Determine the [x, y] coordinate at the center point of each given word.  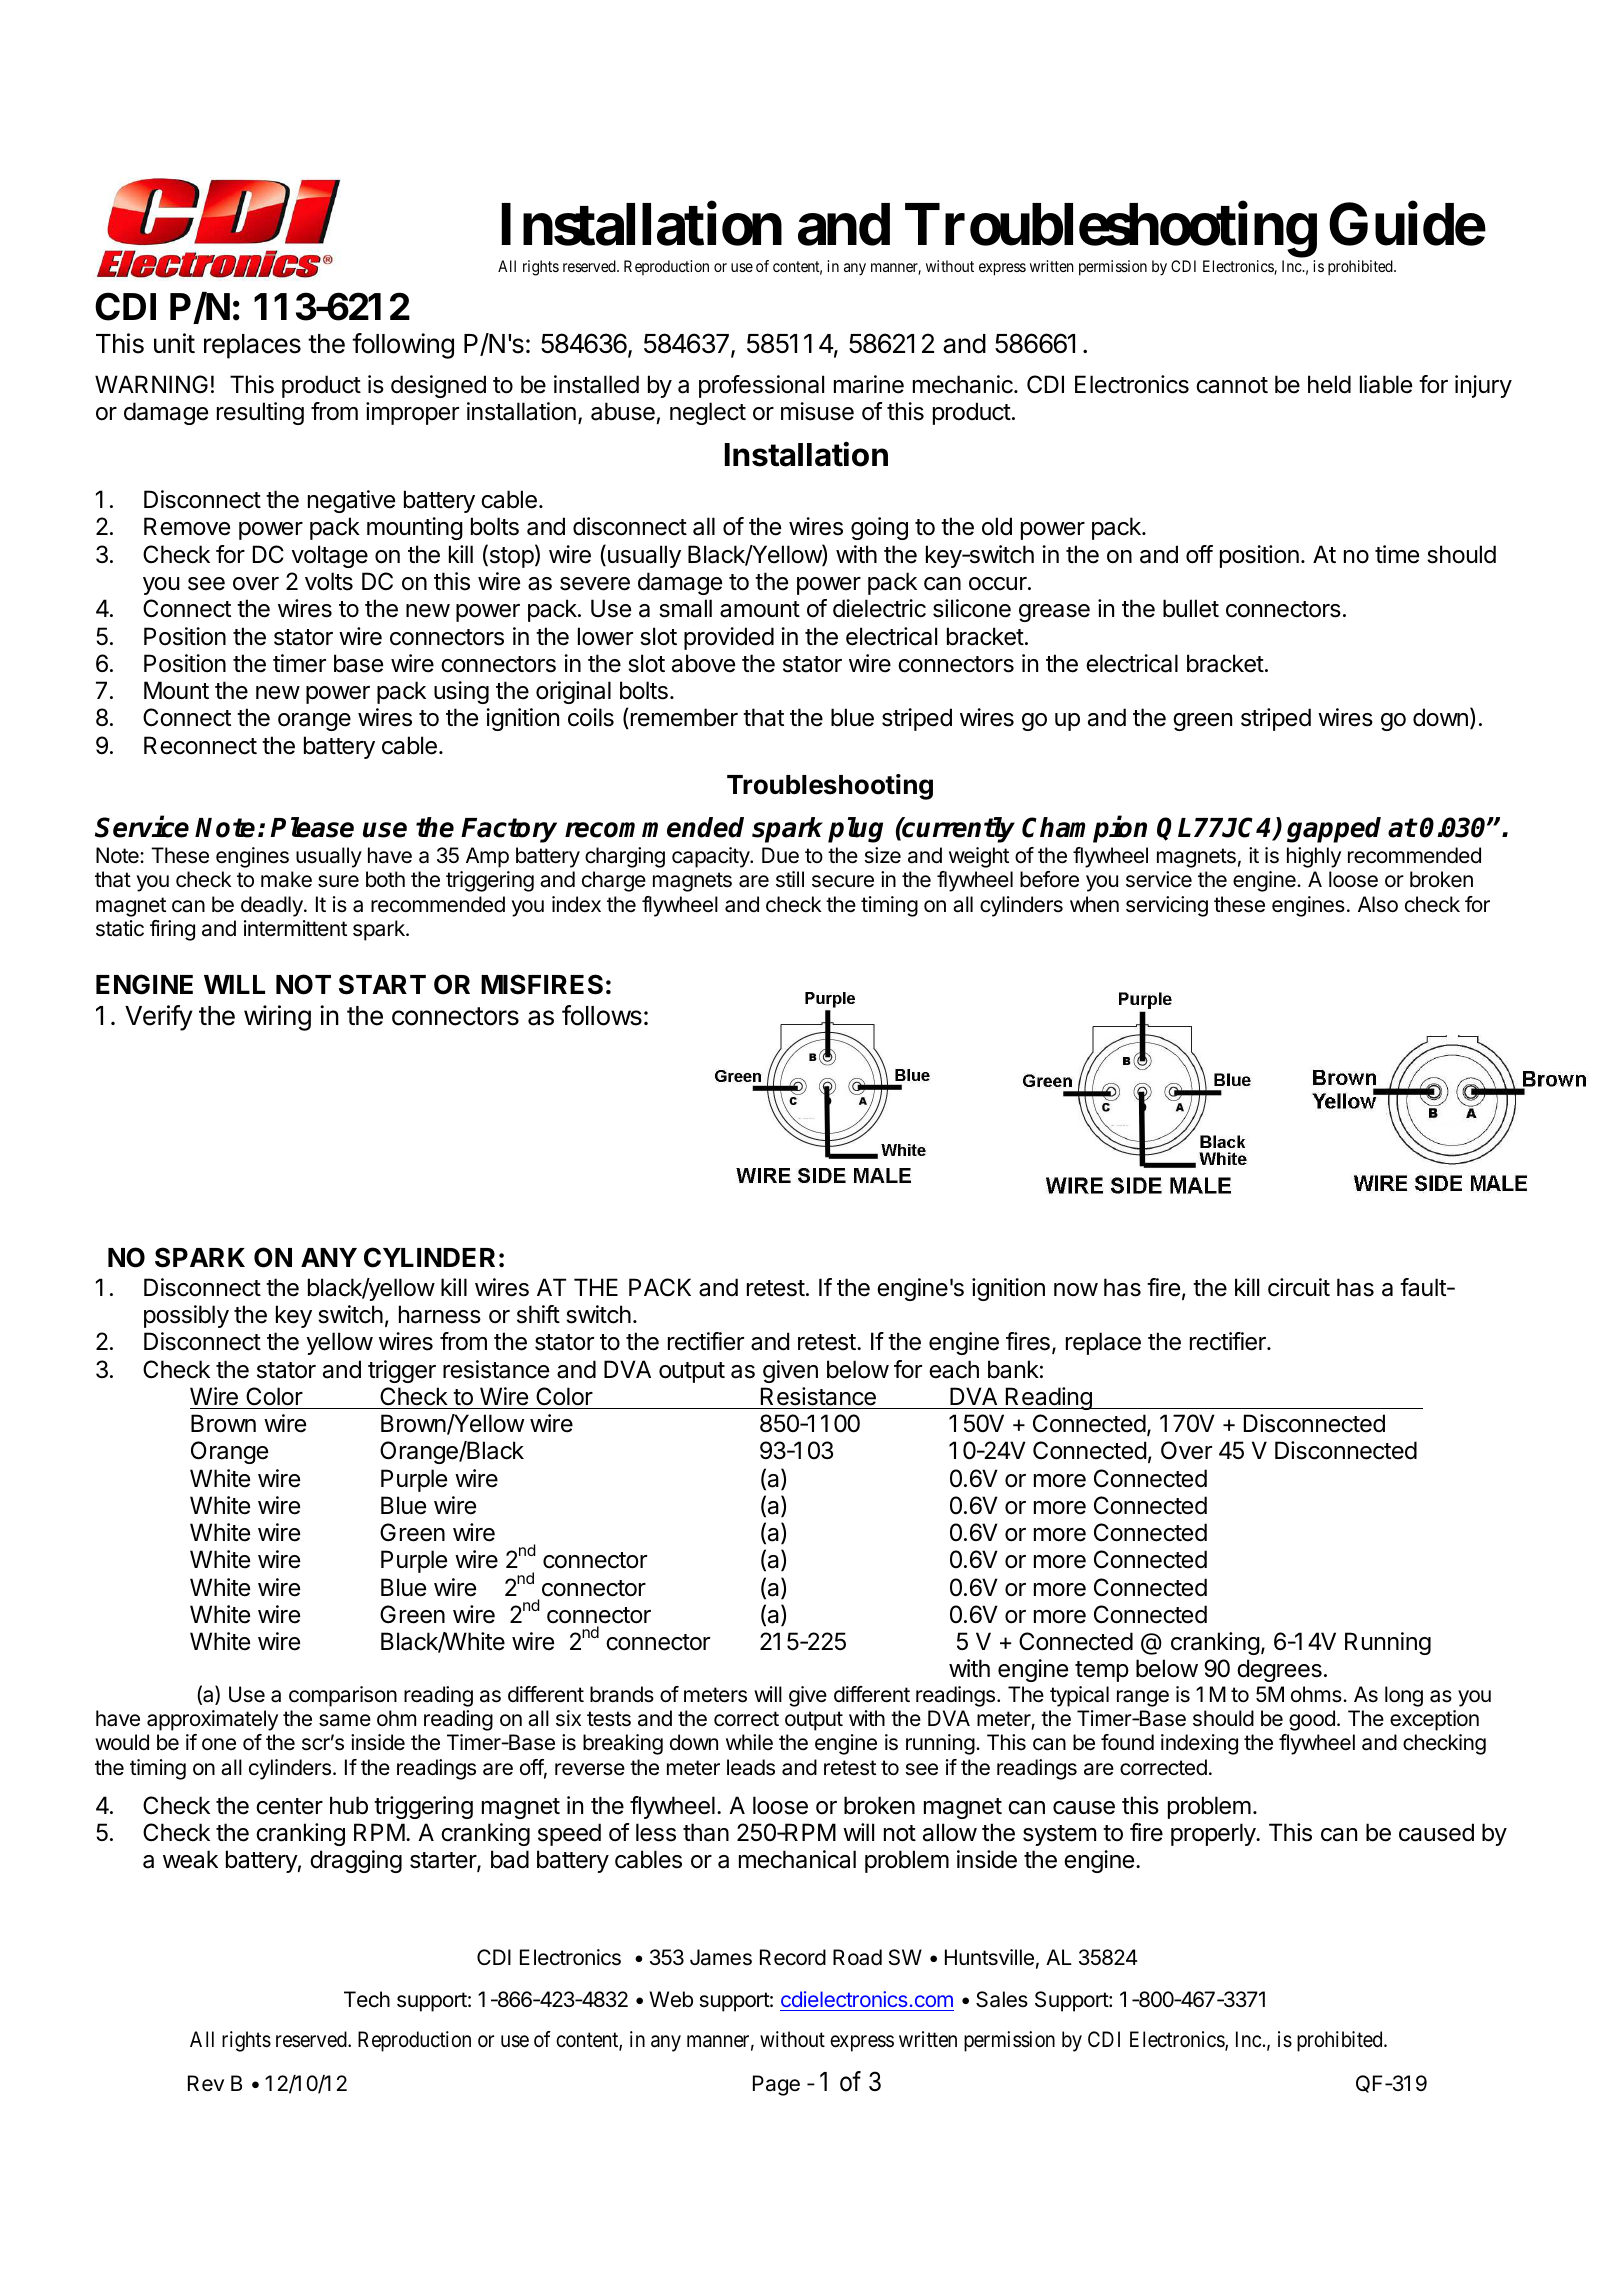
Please [312, 827]
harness [440, 1314]
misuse [817, 411]
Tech [367, 1999]
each [954, 1369]
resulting [260, 413]
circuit [1299, 1287]
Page [776, 2085]
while [749, 1742]
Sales [1002, 1999]
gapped [1334, 830]
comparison [343, 1696]
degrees [1279, 1670]
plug [855, 830]
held [1329, 384]
